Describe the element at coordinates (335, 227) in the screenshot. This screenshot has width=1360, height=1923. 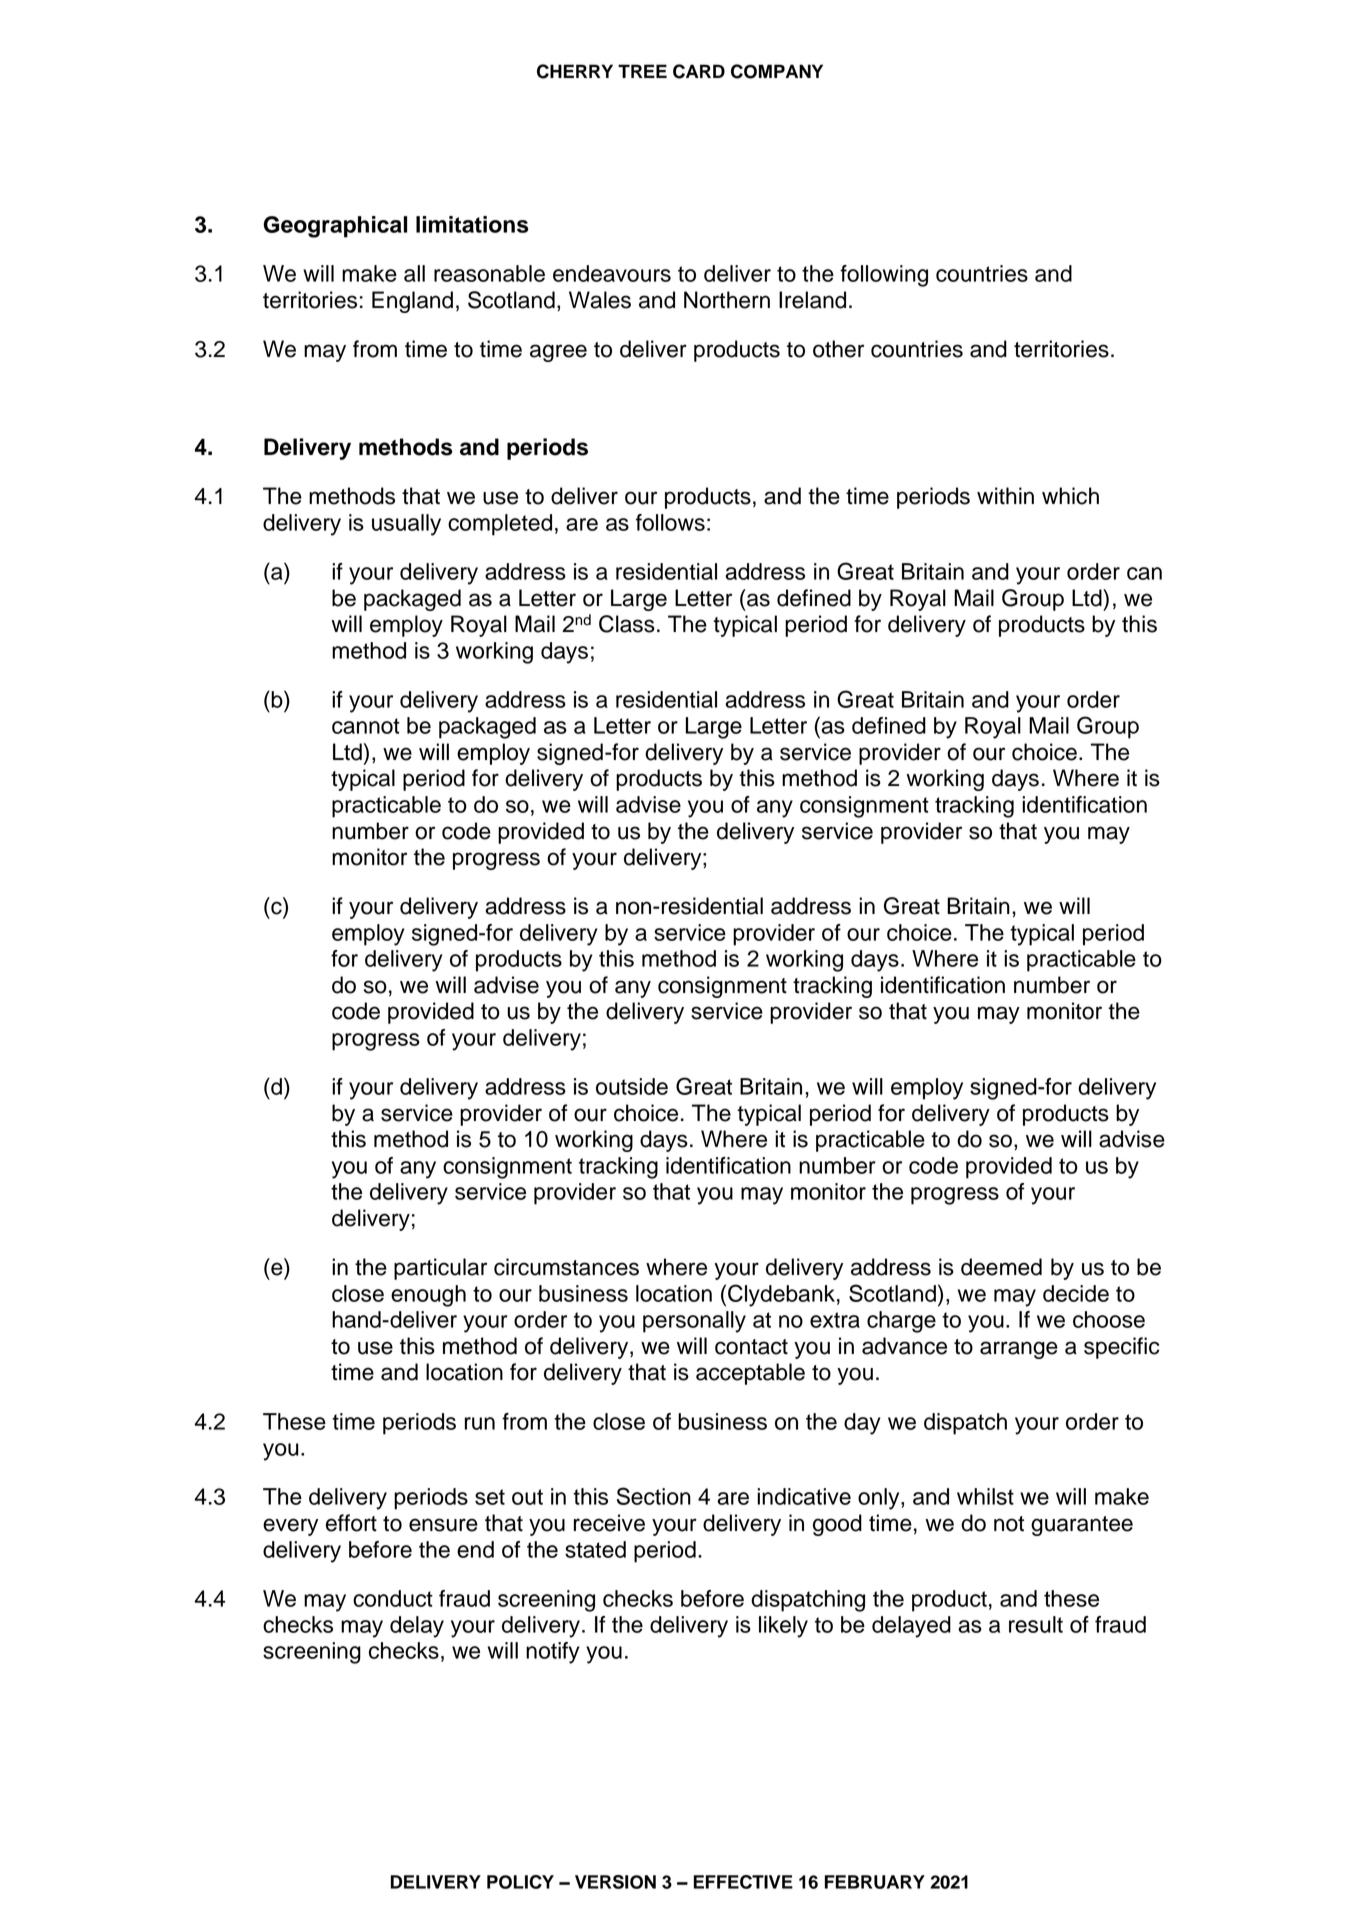
I see `Geographical` at that location.
